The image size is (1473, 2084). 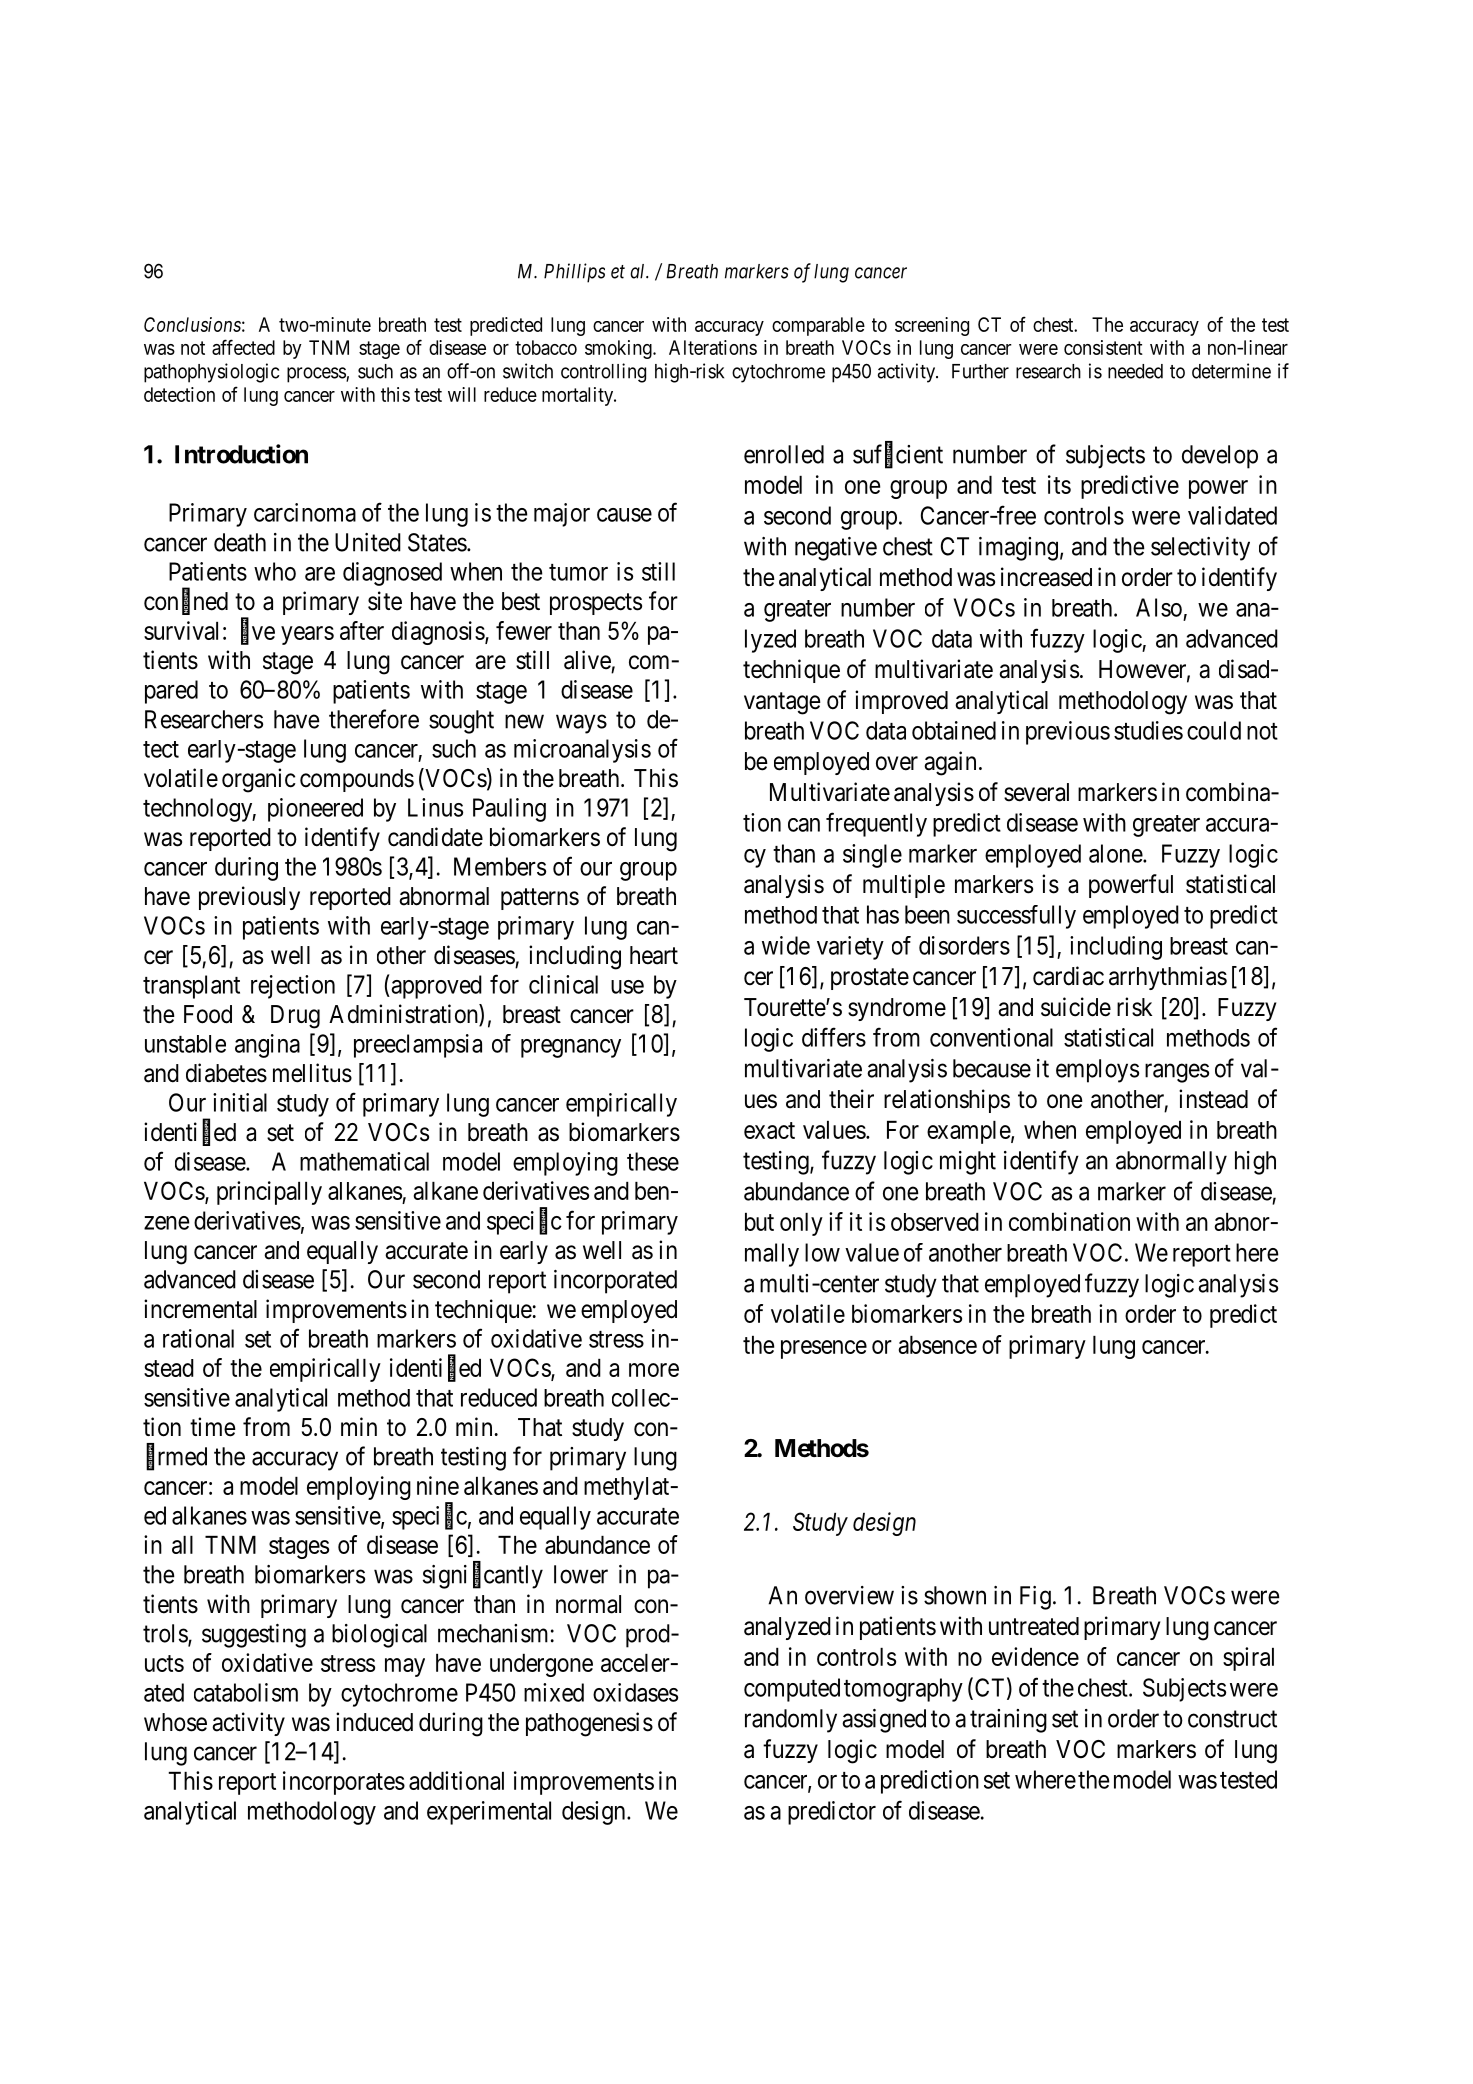 I want to click on angina, so click(x=267, y=1046).
